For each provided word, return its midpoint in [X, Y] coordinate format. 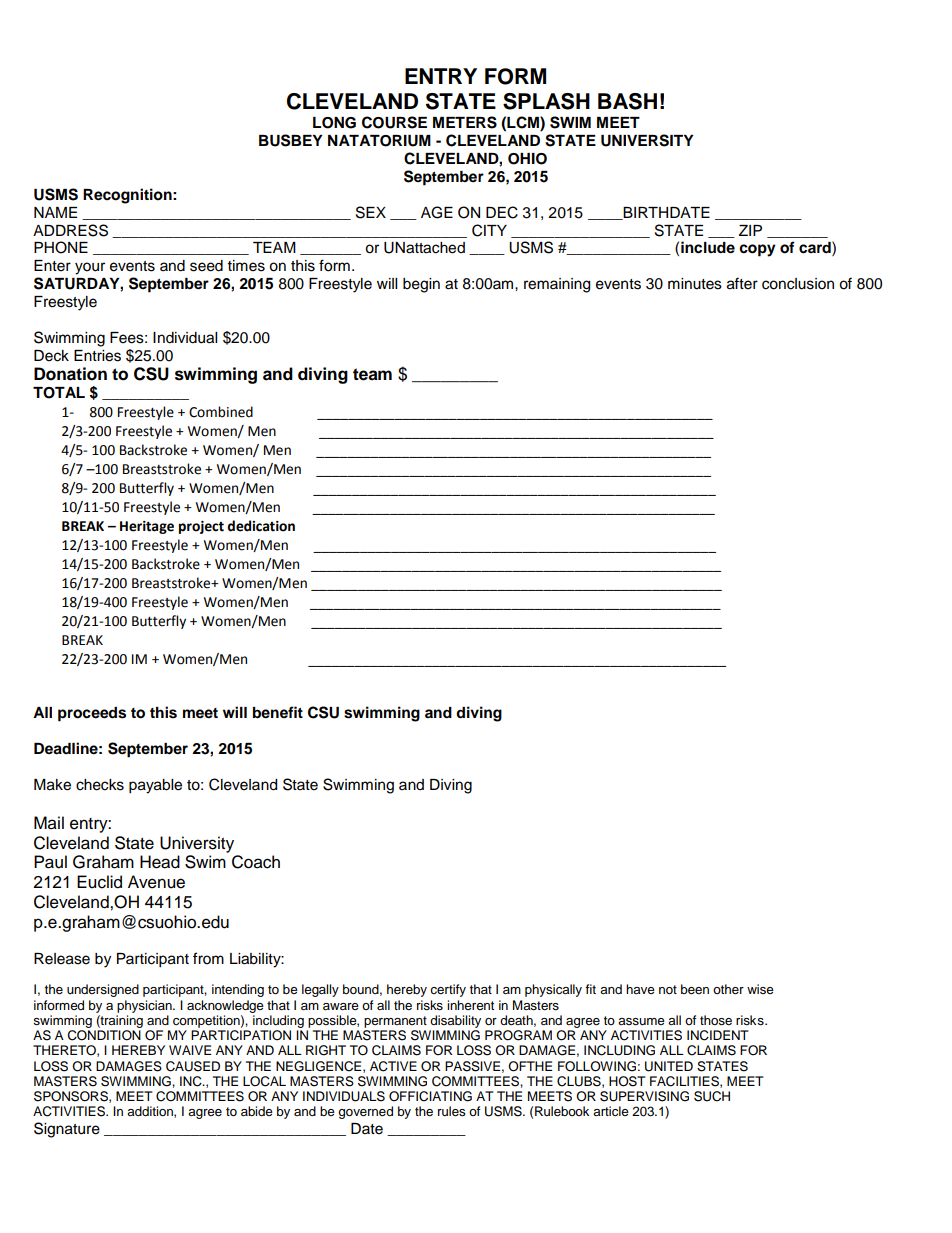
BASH [627, 101]
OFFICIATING [430, 1096]
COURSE [394, 122]
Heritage [147, 527]
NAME [55, 212]
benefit [278, 712]
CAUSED [193, 1066]
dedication [261, 526]
